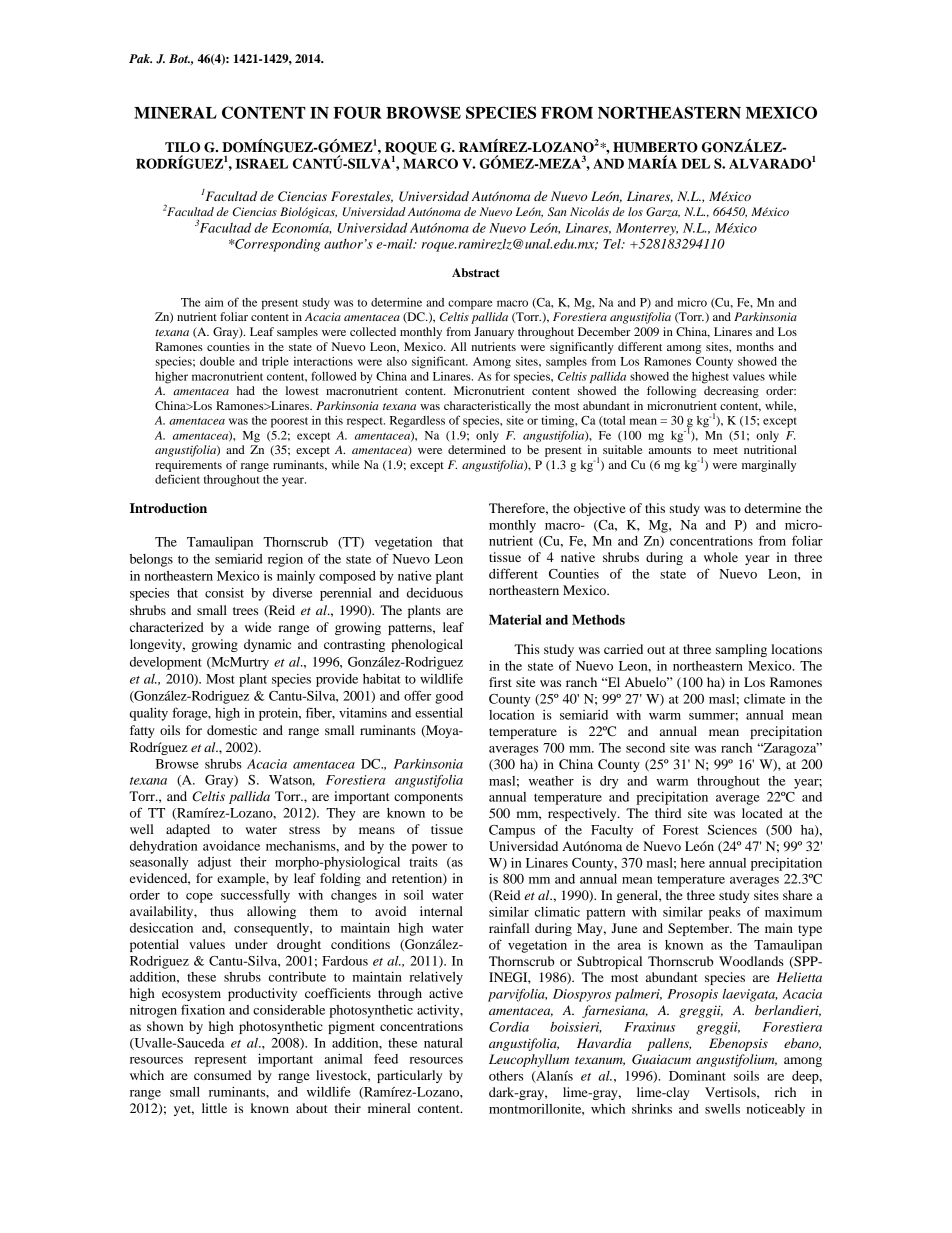  I want to click on decreasing, so click(731, 392).
